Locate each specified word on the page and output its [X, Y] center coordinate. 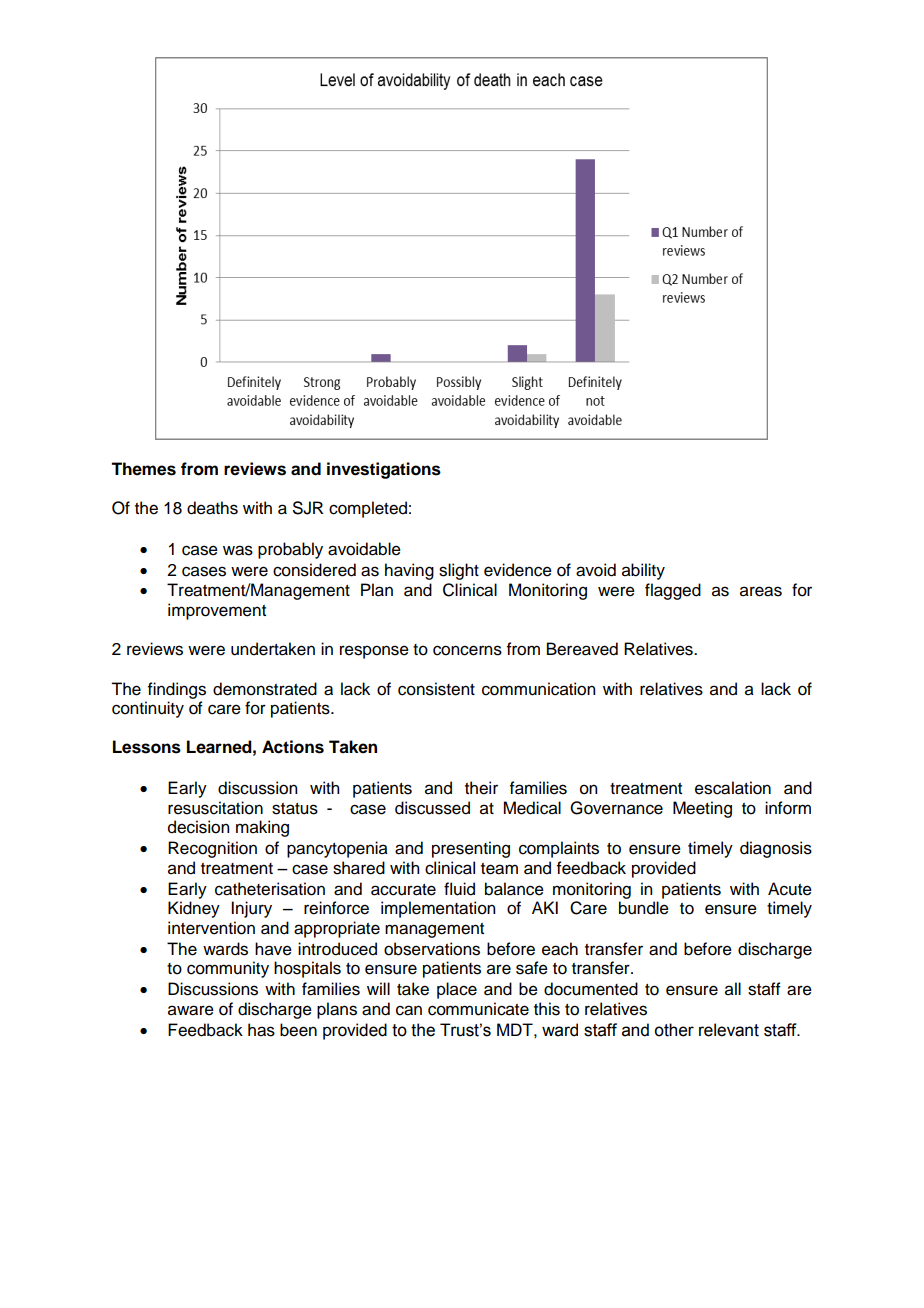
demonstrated [265, 689]
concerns [467, 650]
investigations [384, 470]
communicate [478, 1009]
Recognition [212, 849]
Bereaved [582, 649]
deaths [212, 508]
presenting [471, 849]
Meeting [702, 809]
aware [191, 1010]
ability [643, 571]
